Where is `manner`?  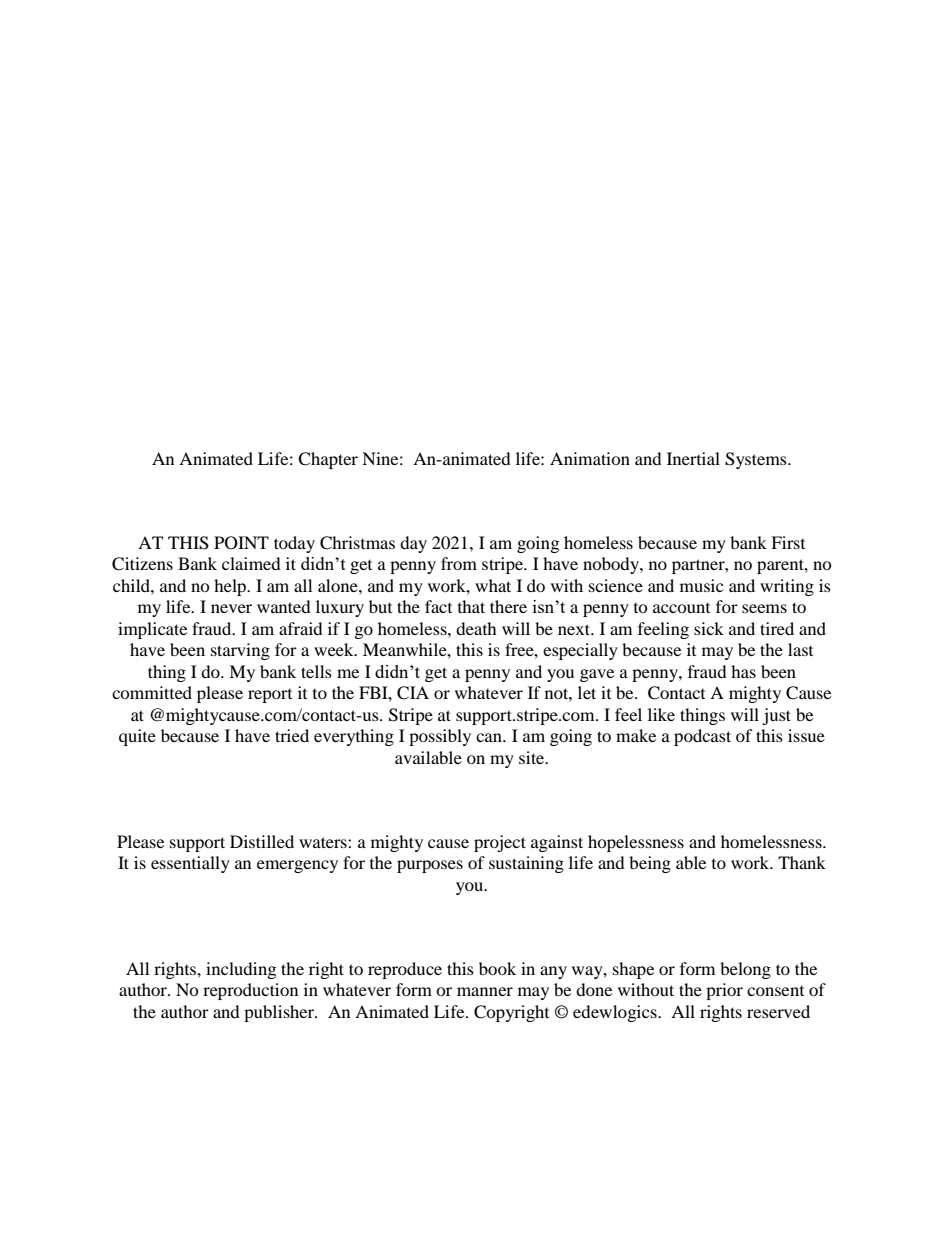 manner is located at coordinates (485, 991).
